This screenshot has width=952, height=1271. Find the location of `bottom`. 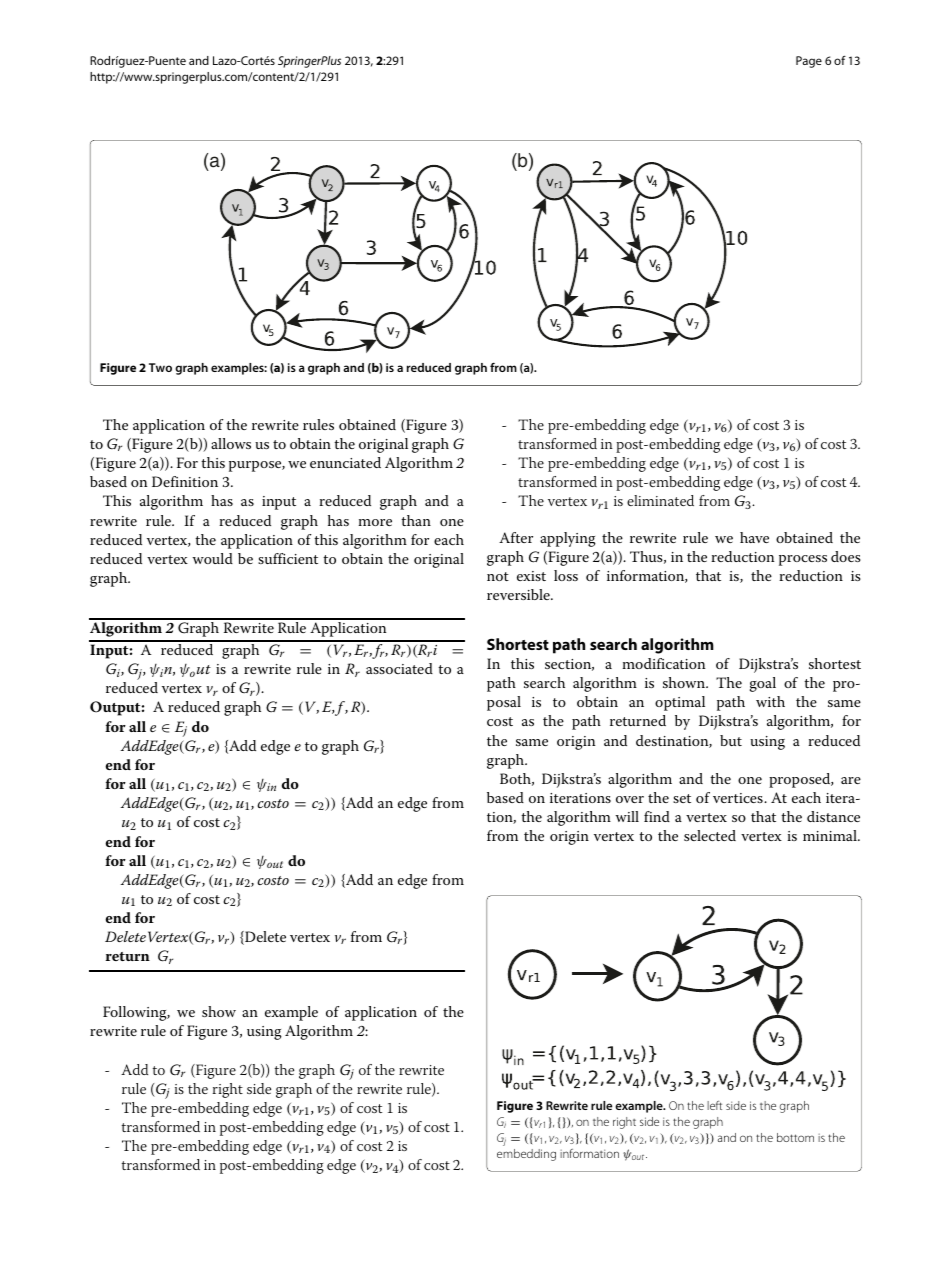

bottom is located at coordinates (795, 1137).
